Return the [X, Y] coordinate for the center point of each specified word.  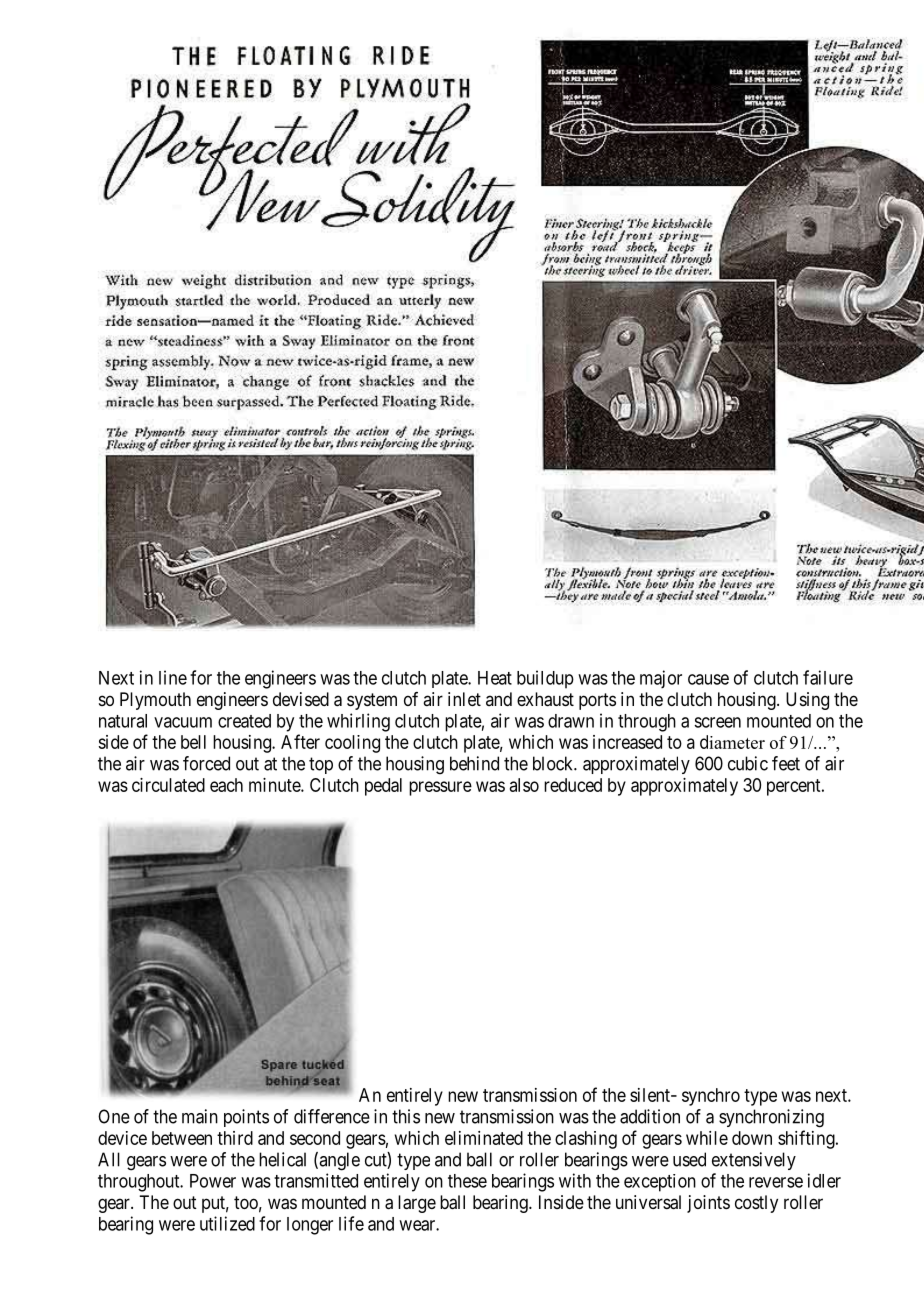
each [226, 785]
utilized [227, 1223]
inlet [464, 699]
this [406, 1116]
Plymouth [155, 701]
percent [795, 787]
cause [708, 679]
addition [650, 1116]
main [200, 1116]
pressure [440, 788]
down [752, 1138]
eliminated [484, 1138]
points [246, 1118]
